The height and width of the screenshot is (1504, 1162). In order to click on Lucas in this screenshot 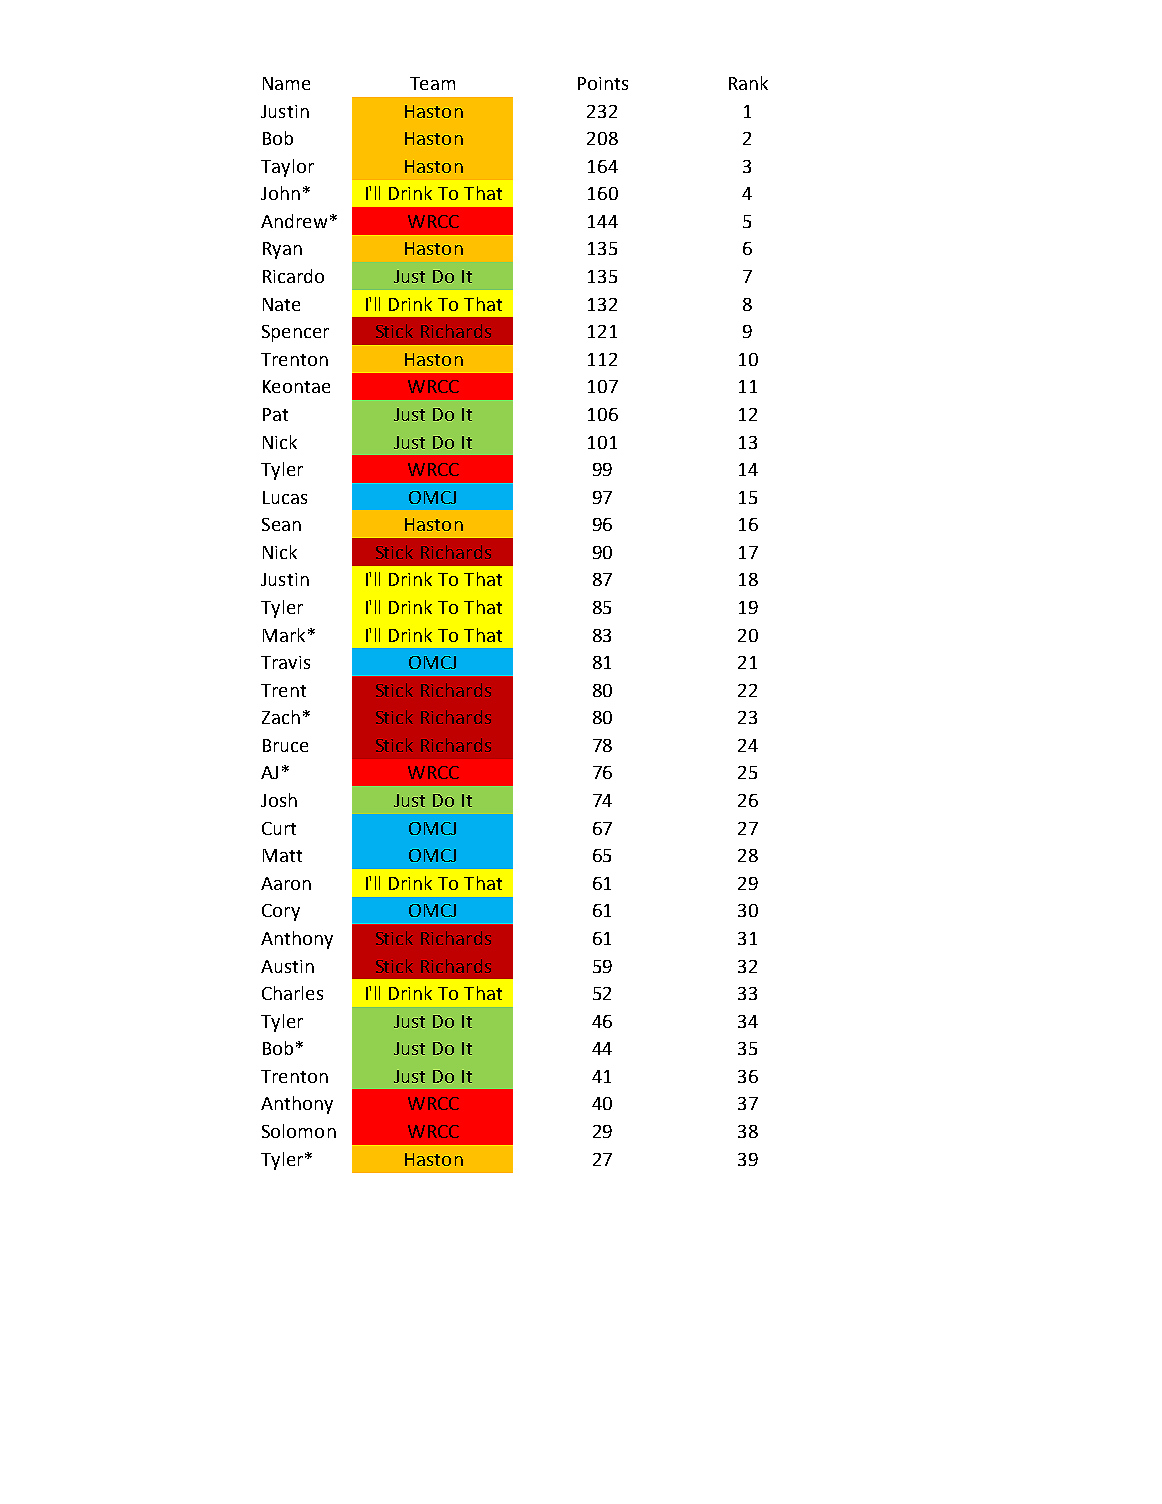, I will do `click(285, 497)`.
